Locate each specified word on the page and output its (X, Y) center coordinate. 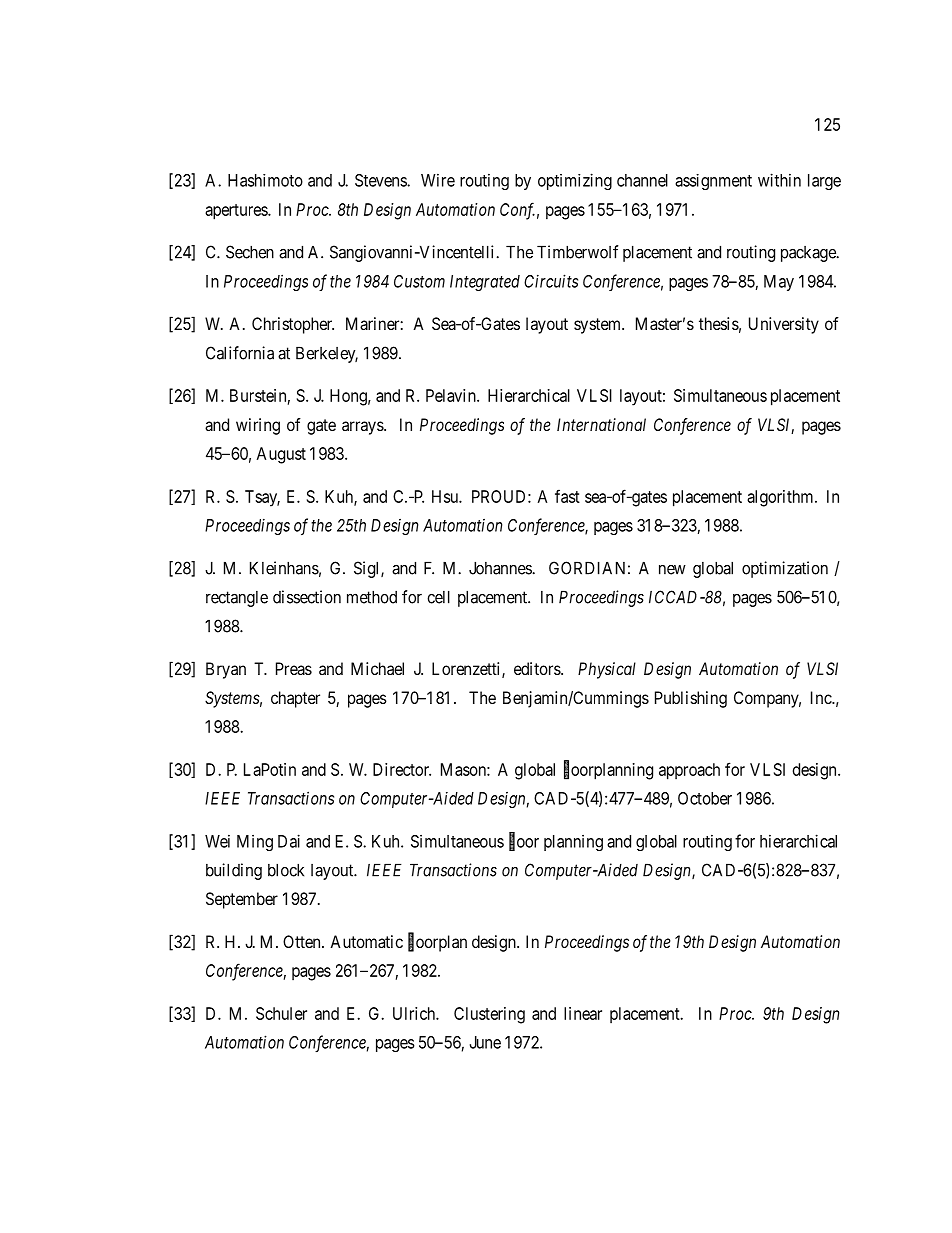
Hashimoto (265, 180)
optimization (785, 569)
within (779, 180)
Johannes (501, 568)
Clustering (489, 1015)
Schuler (281, 1013)
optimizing (575, 181)
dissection (307, 597)
